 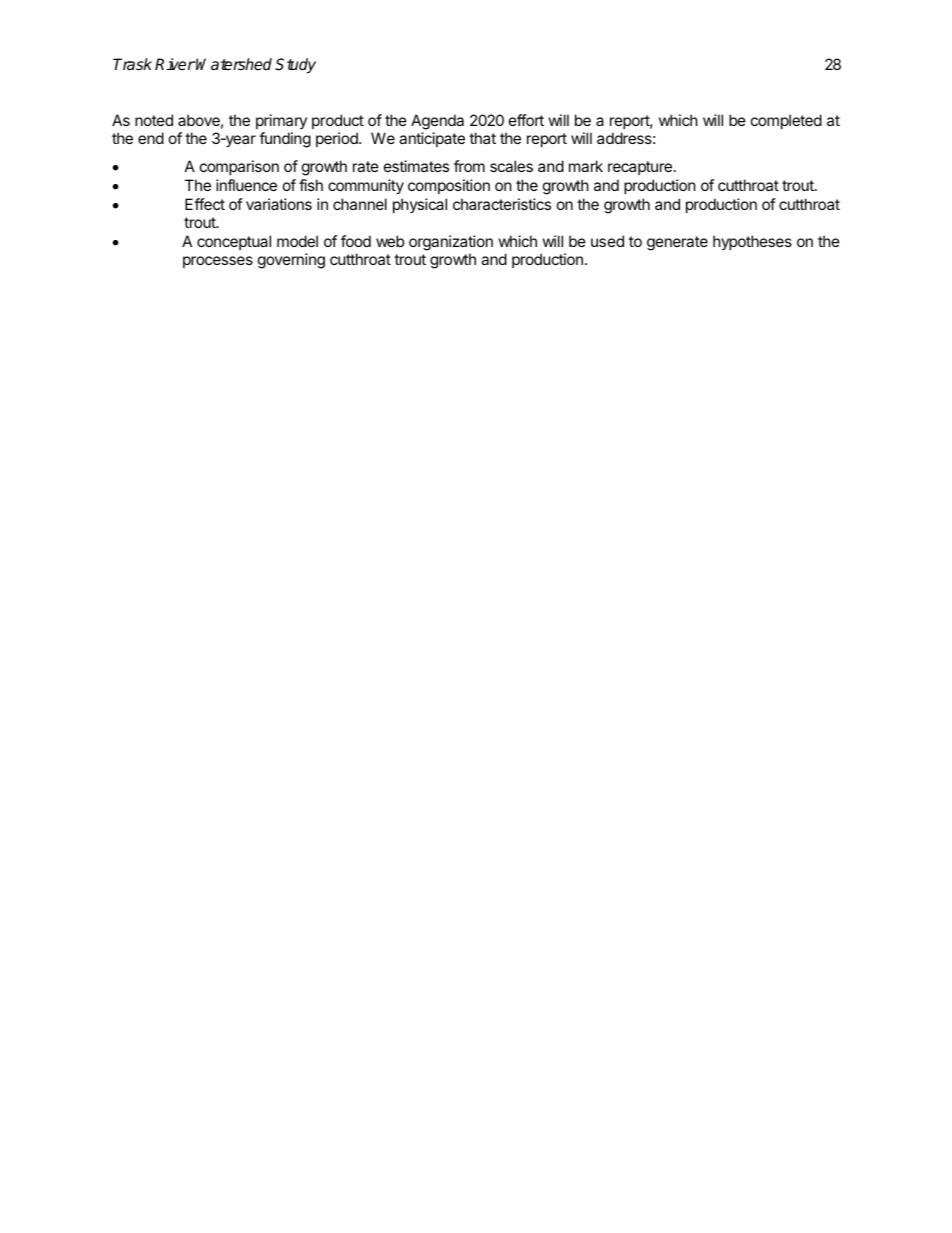 What do you see at coordinates (451, 243) in the screenshot?
I see `organization` at bounding box center [451, 243].
